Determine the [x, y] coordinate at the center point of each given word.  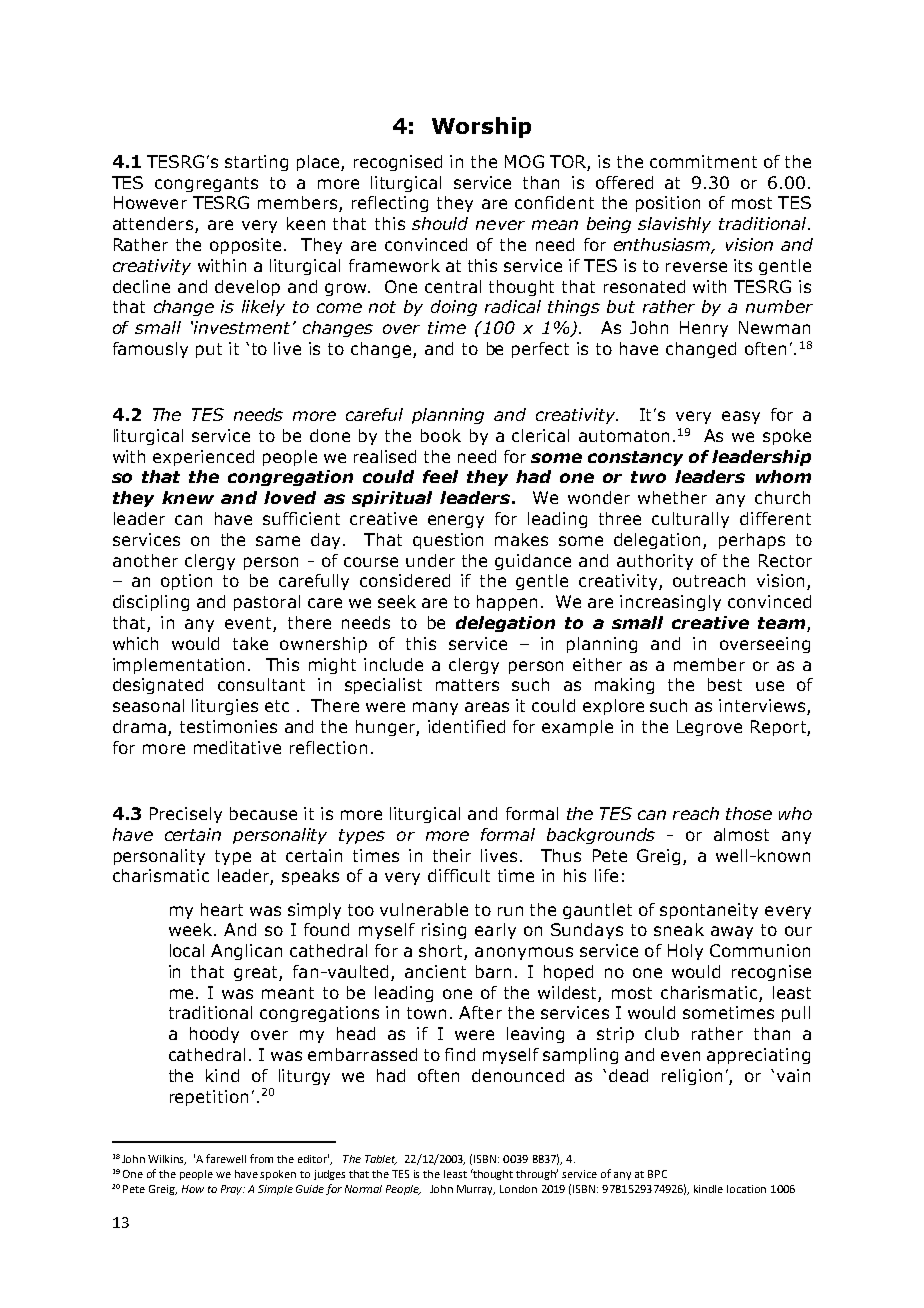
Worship [481, 127]
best [725, 684]
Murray [476, 1190]
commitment [703, 161]
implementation [178, 666]
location [746, 1189]
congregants [206, 184]
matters [467, 685]
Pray [233, 1190]
